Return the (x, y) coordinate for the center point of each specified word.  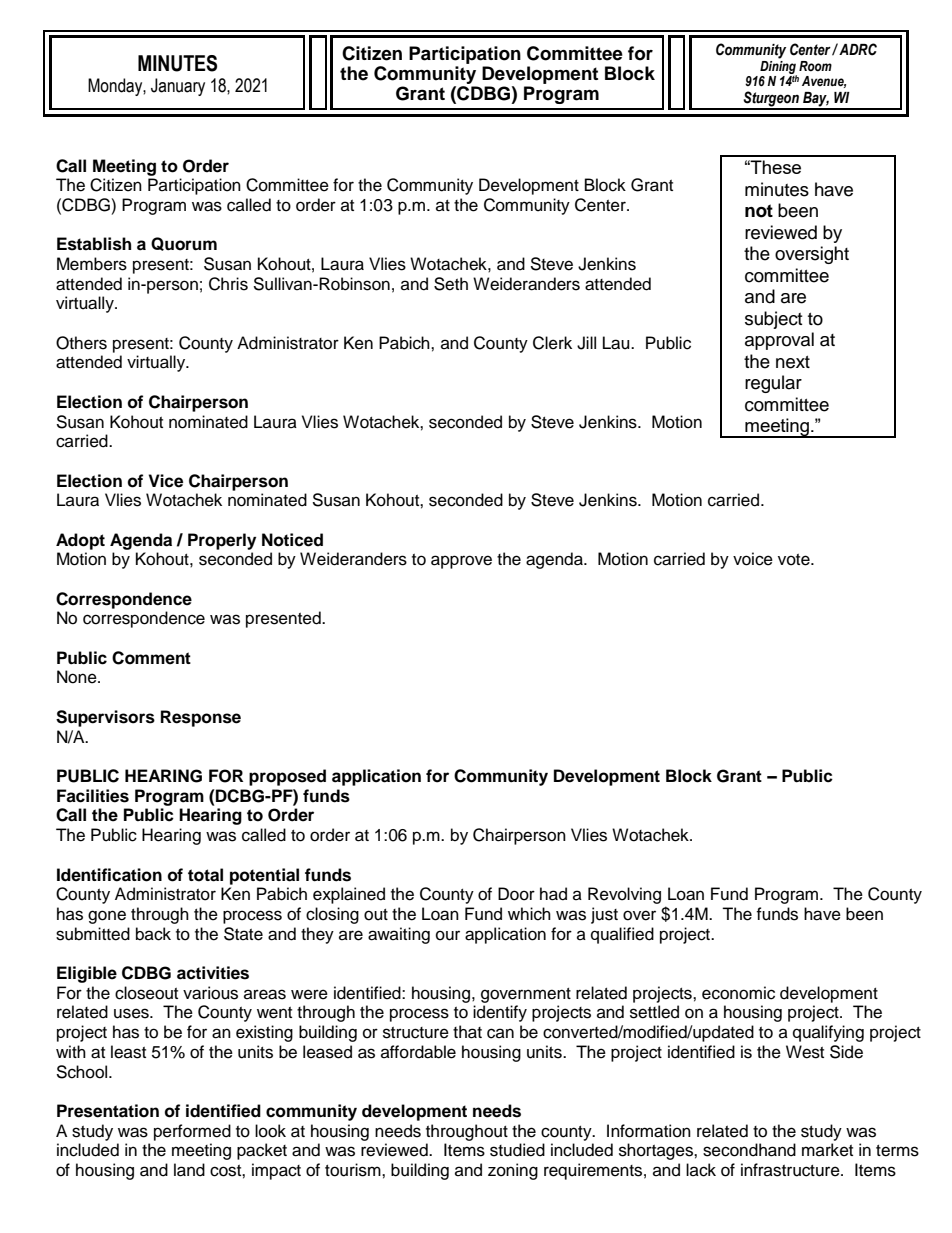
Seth (451, 284)
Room (815, 66)
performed (192, 1132)
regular (773, 384)
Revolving (624, 895)
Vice (166, 481)
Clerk (552, 343)
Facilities (93, 796)
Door (516, 894)
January (178, 87)
